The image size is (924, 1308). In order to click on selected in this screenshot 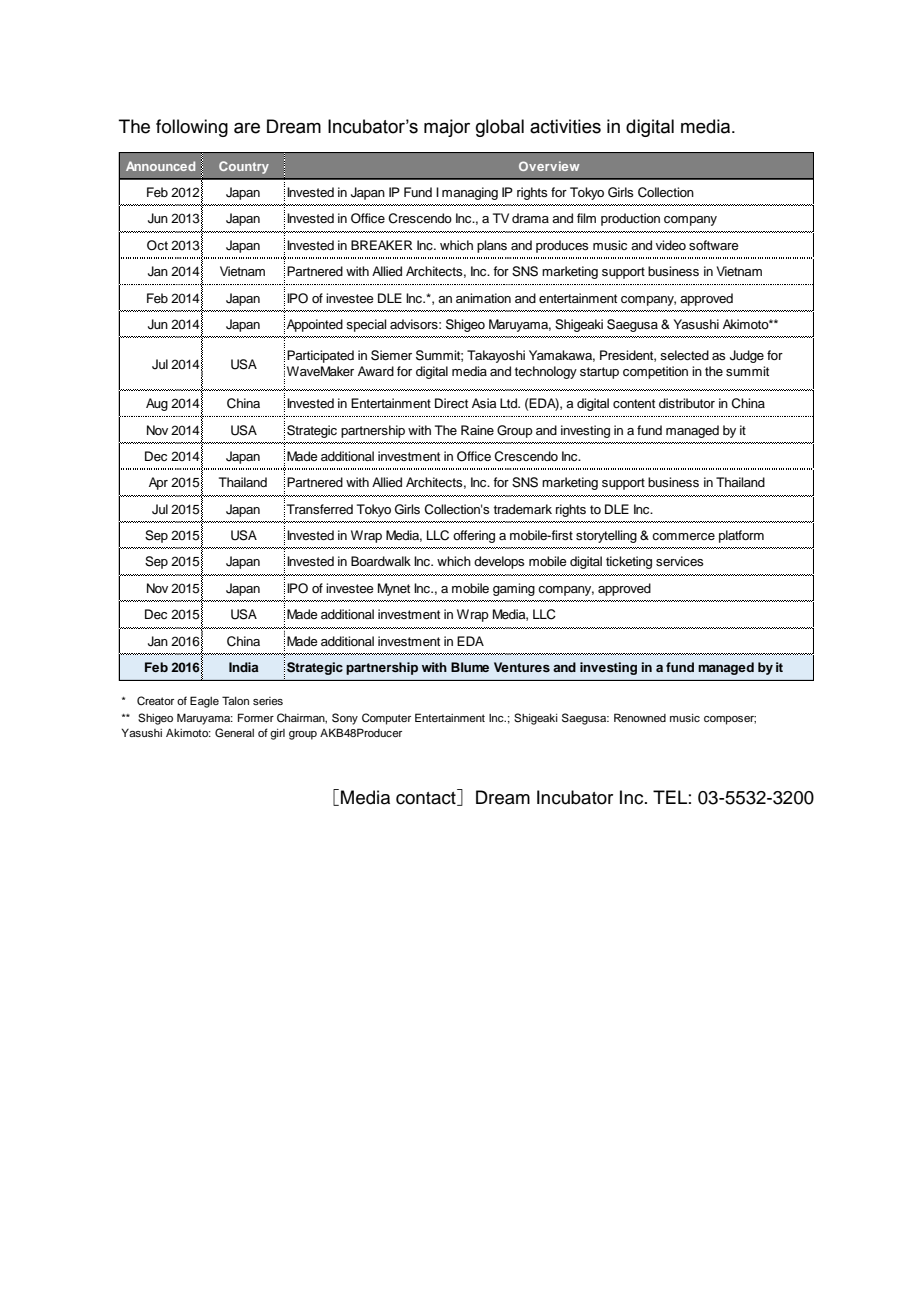, I will do `click(684, 355)`.
